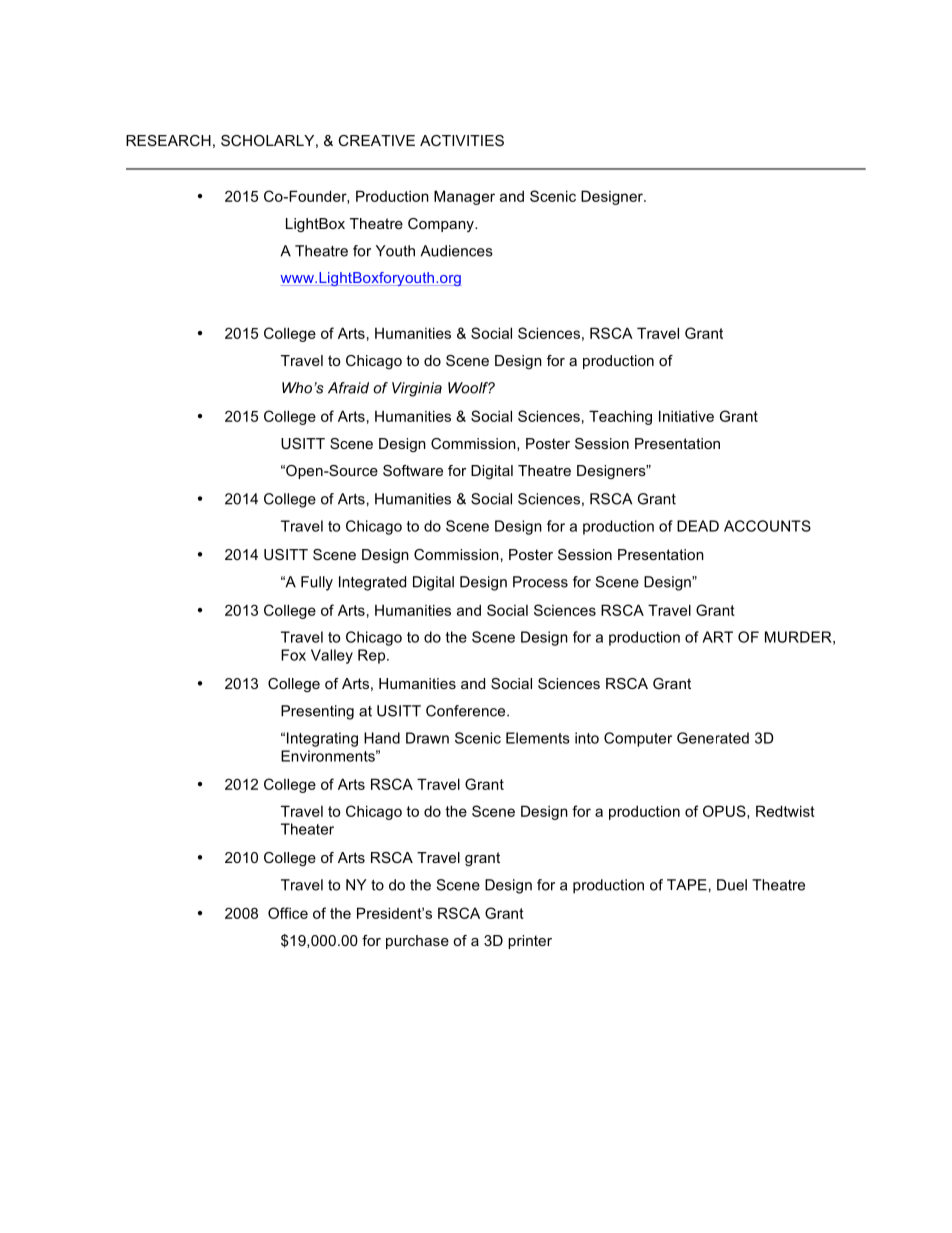 The image size is (952, 1233). I want to click on Fully, so click(317, 583).
